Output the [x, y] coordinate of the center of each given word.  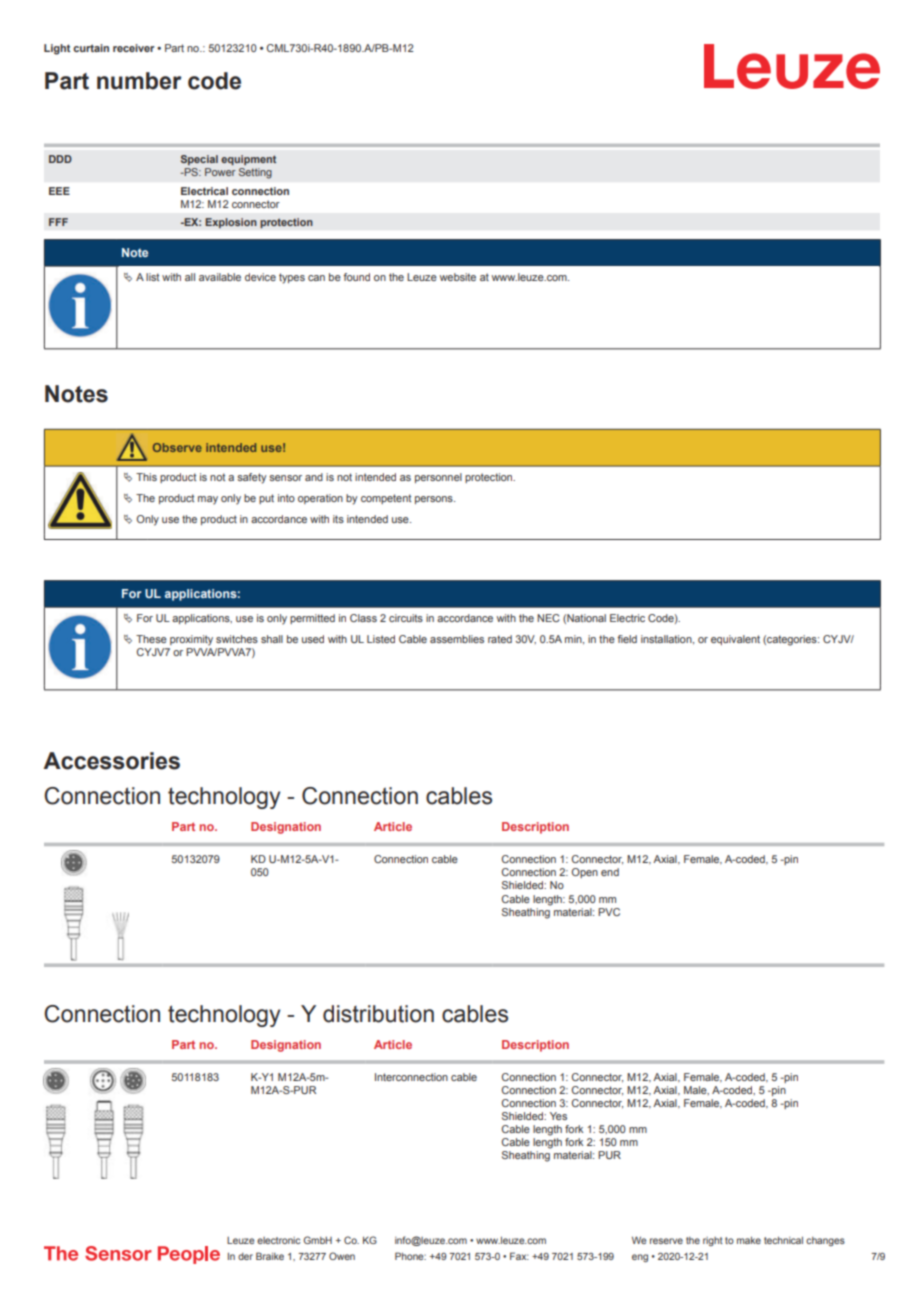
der [245, 1256]
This [146, 477]
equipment [248, 160]
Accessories [111, 761]
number [139, 81]
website [458, 277]
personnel [438, 478]
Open [585, 873]
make [749, 1240]
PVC [609, 912]
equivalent [735, 640]
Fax [519, 1256]
